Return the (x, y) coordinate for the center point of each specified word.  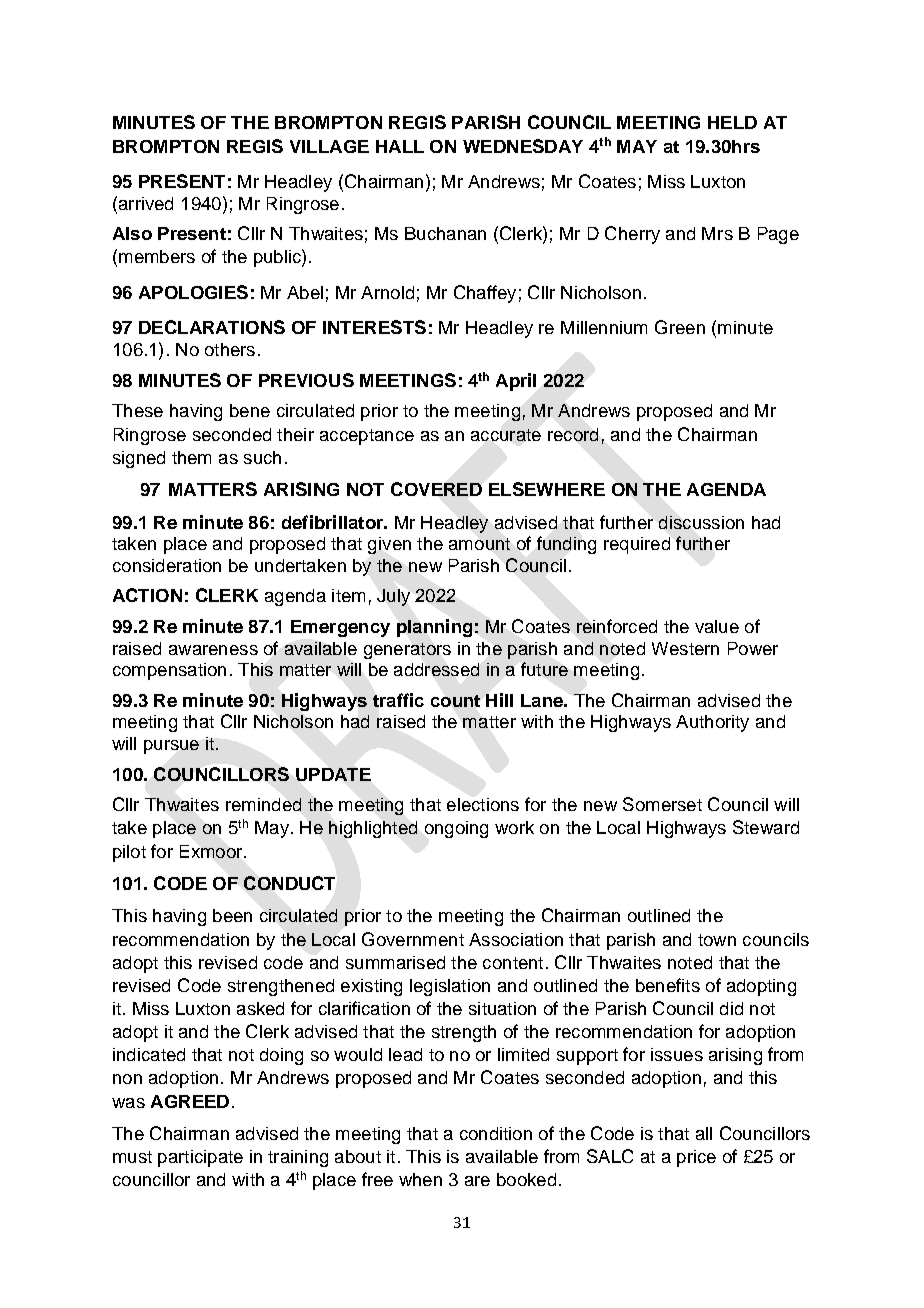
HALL (400, 146)
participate (200, 1158)
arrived (144, 203)
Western (685, 648)
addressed (436, 669)
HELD (732, 122)
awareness (213, 650)
